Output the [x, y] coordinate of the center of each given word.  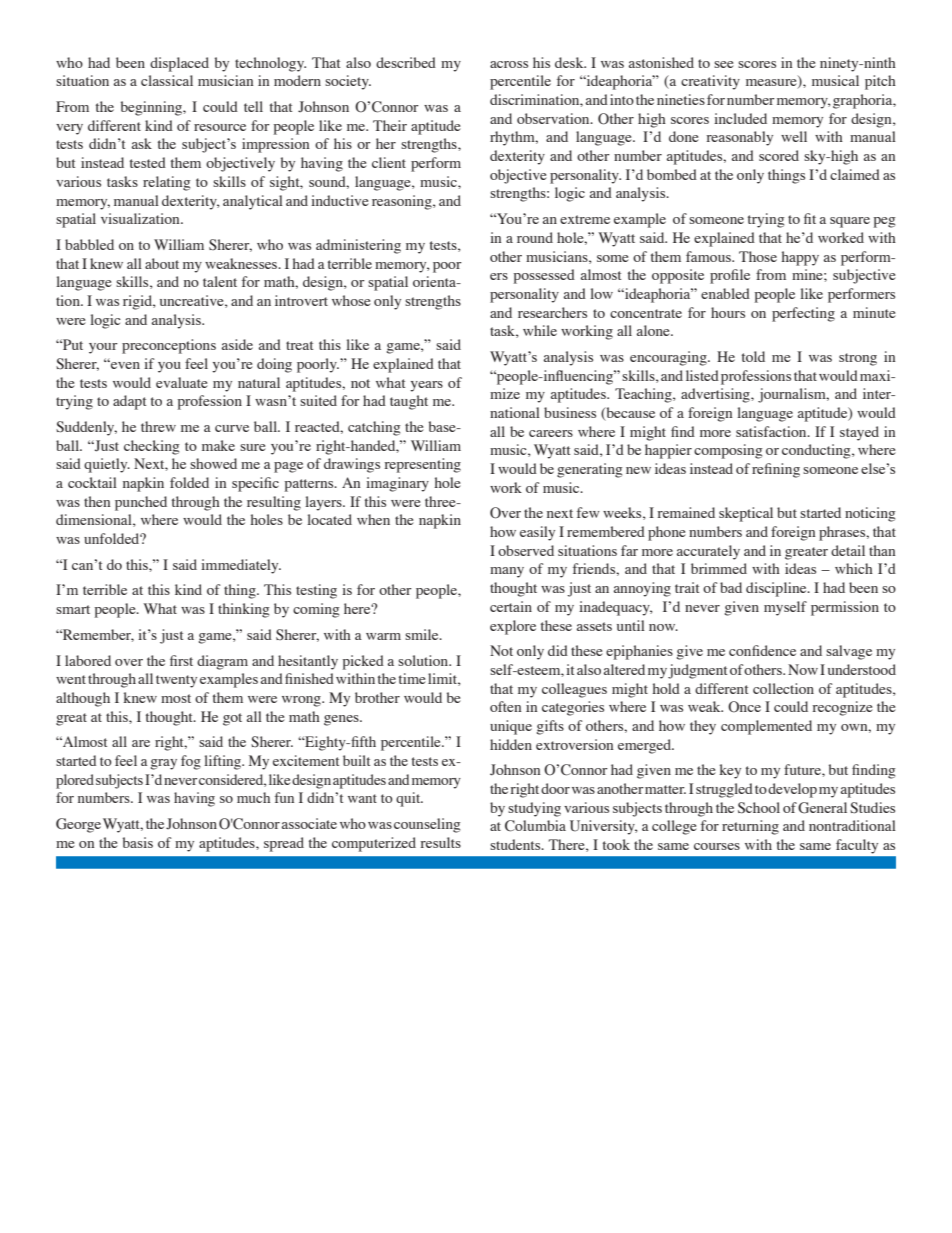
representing [423, 465]
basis [138, 842]
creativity [710, 82]
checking [151, 447]
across [509, 64]
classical [167, 80]
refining [776, 470]
